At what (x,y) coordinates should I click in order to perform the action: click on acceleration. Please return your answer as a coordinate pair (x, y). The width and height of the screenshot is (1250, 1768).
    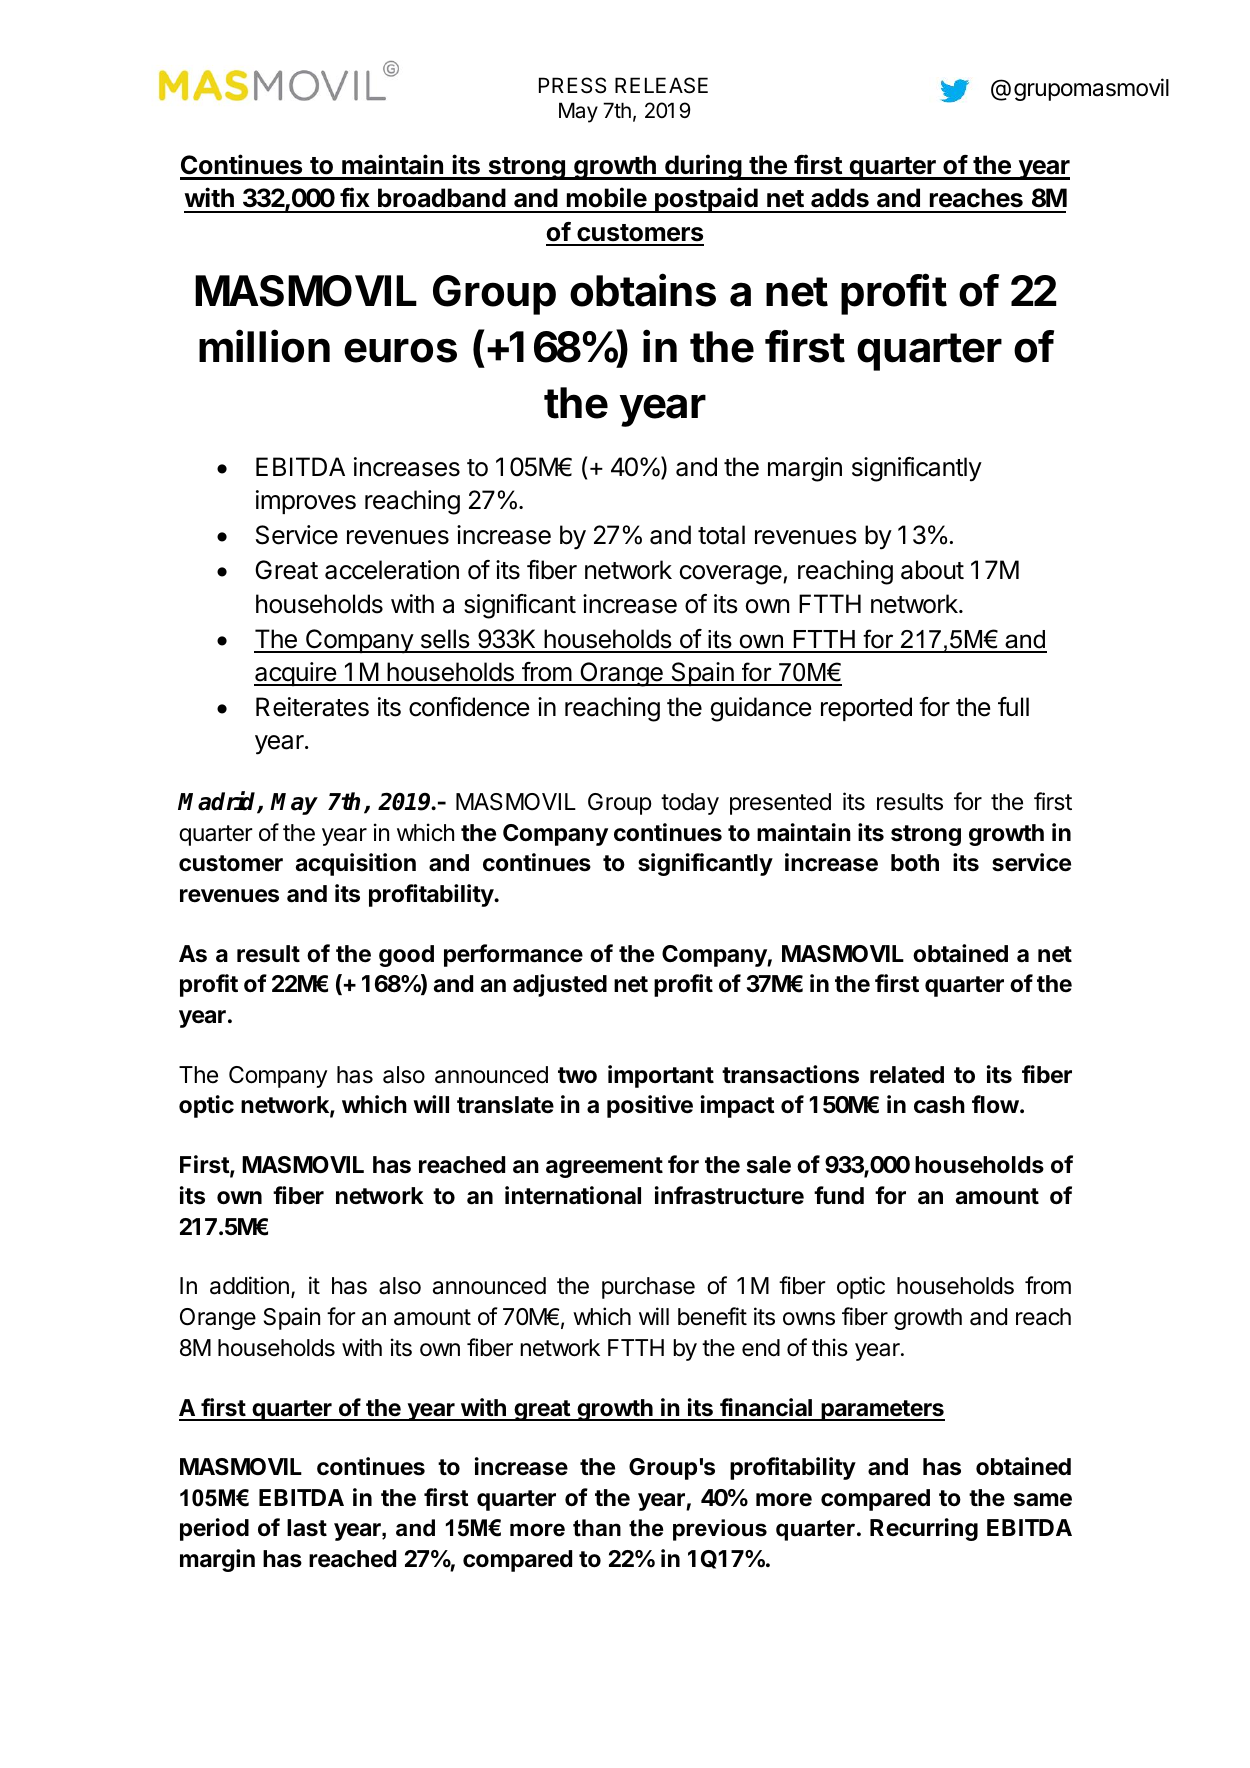
    Looking at the image, I should click on (392, 570).
